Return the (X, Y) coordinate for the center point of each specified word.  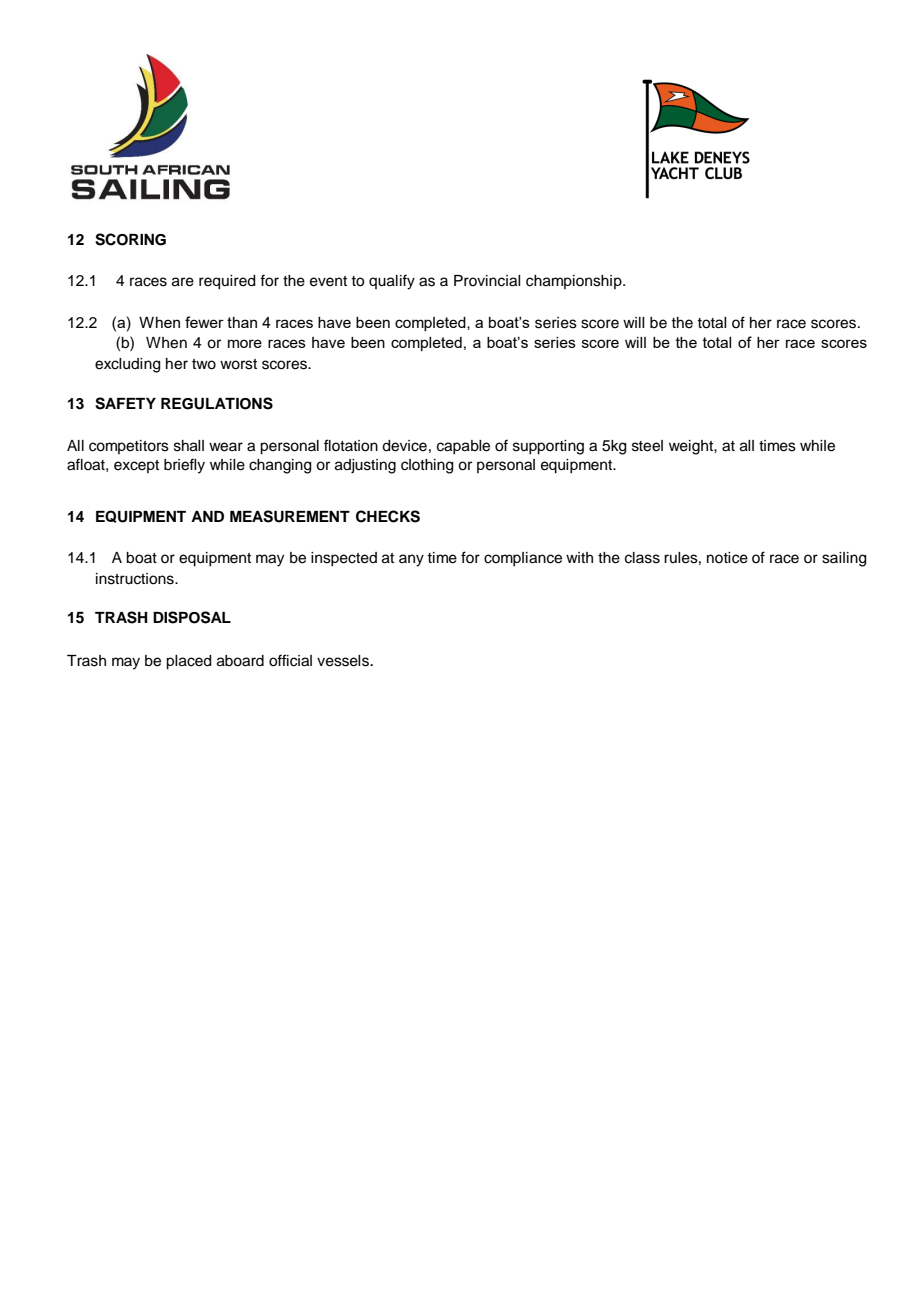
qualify (392, 282)
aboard (240, 661)
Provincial (487, 281)
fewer (204, 322)
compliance (523, 559)
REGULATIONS (217, 403)
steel (647, 446)
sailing (844, 559)
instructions (136, 579)
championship (575, 282)
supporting (548, 447)
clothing (427, 466)
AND (207, 516)
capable (463, 447)
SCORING (130, 239)
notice (727, 558)
